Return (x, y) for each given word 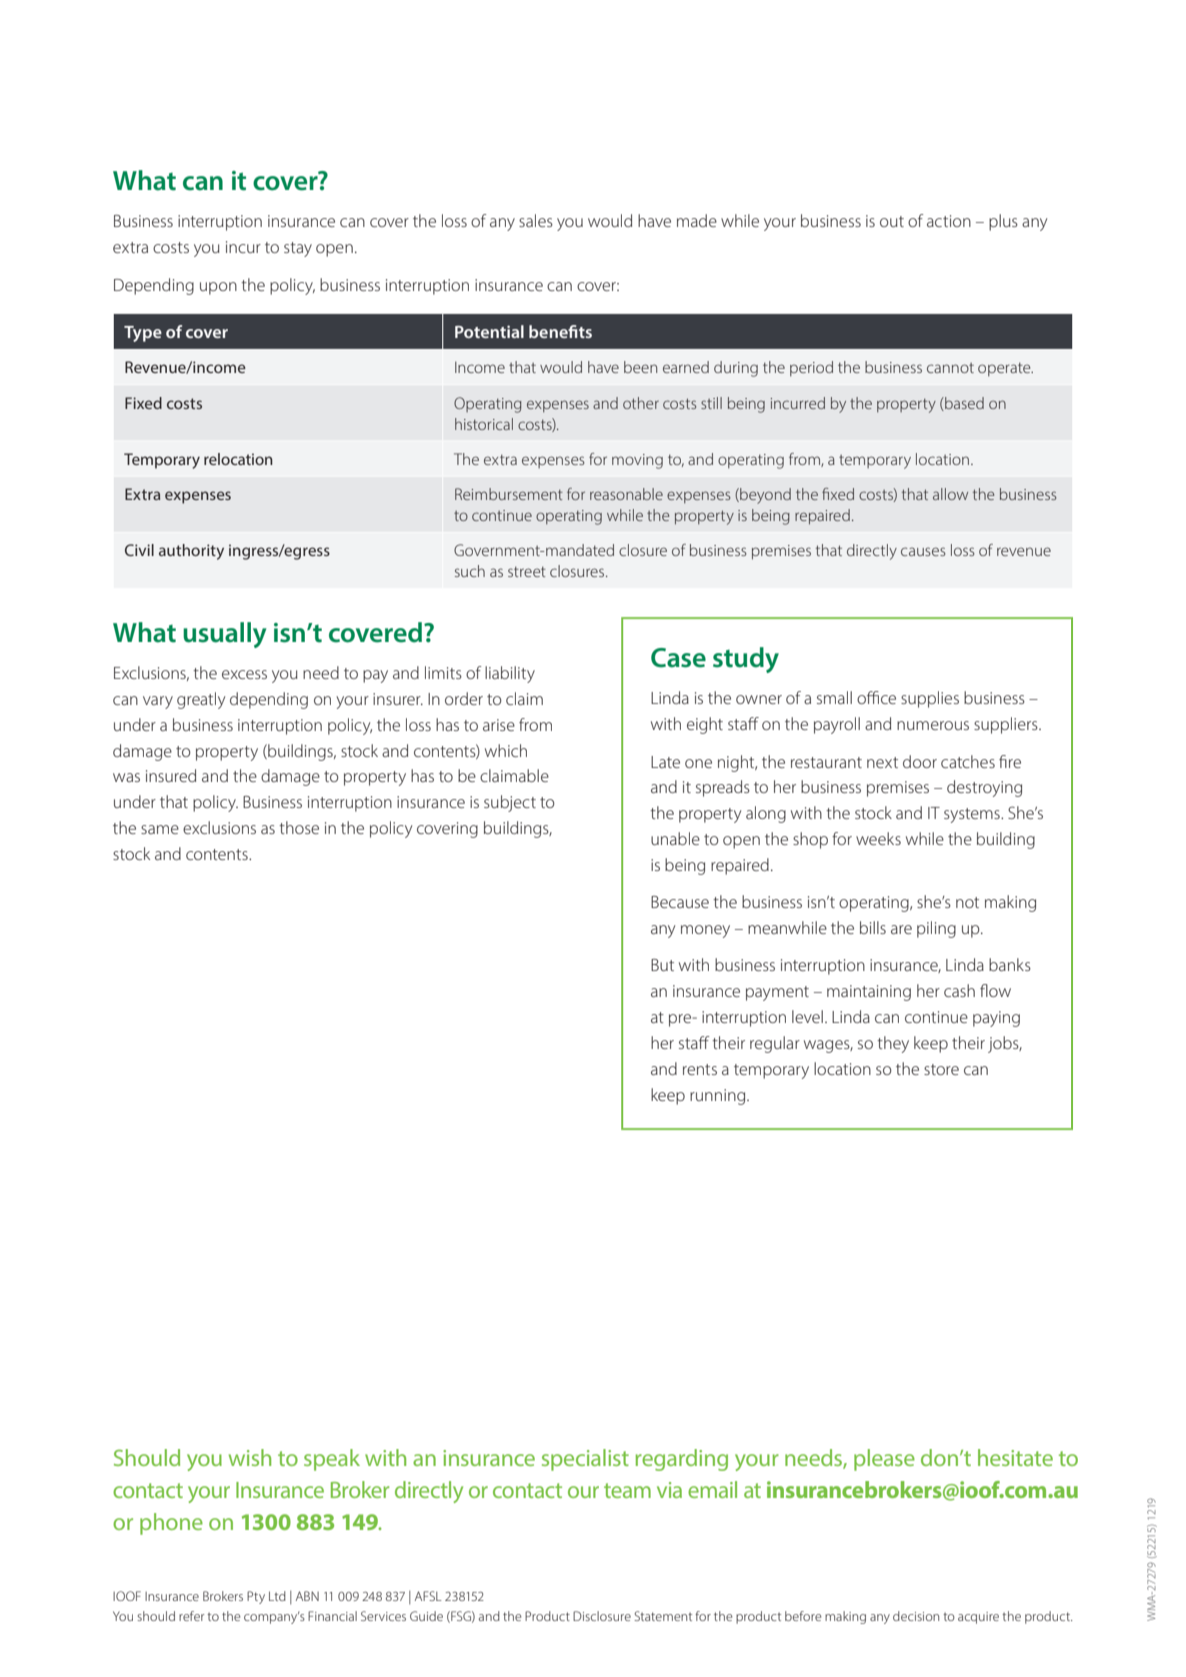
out (892, 221)
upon (218, 288)
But (662, 965)
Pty (256, 1597)
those (299, 827)
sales (536, 220)
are (901, 929)
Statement (663, 1616)
